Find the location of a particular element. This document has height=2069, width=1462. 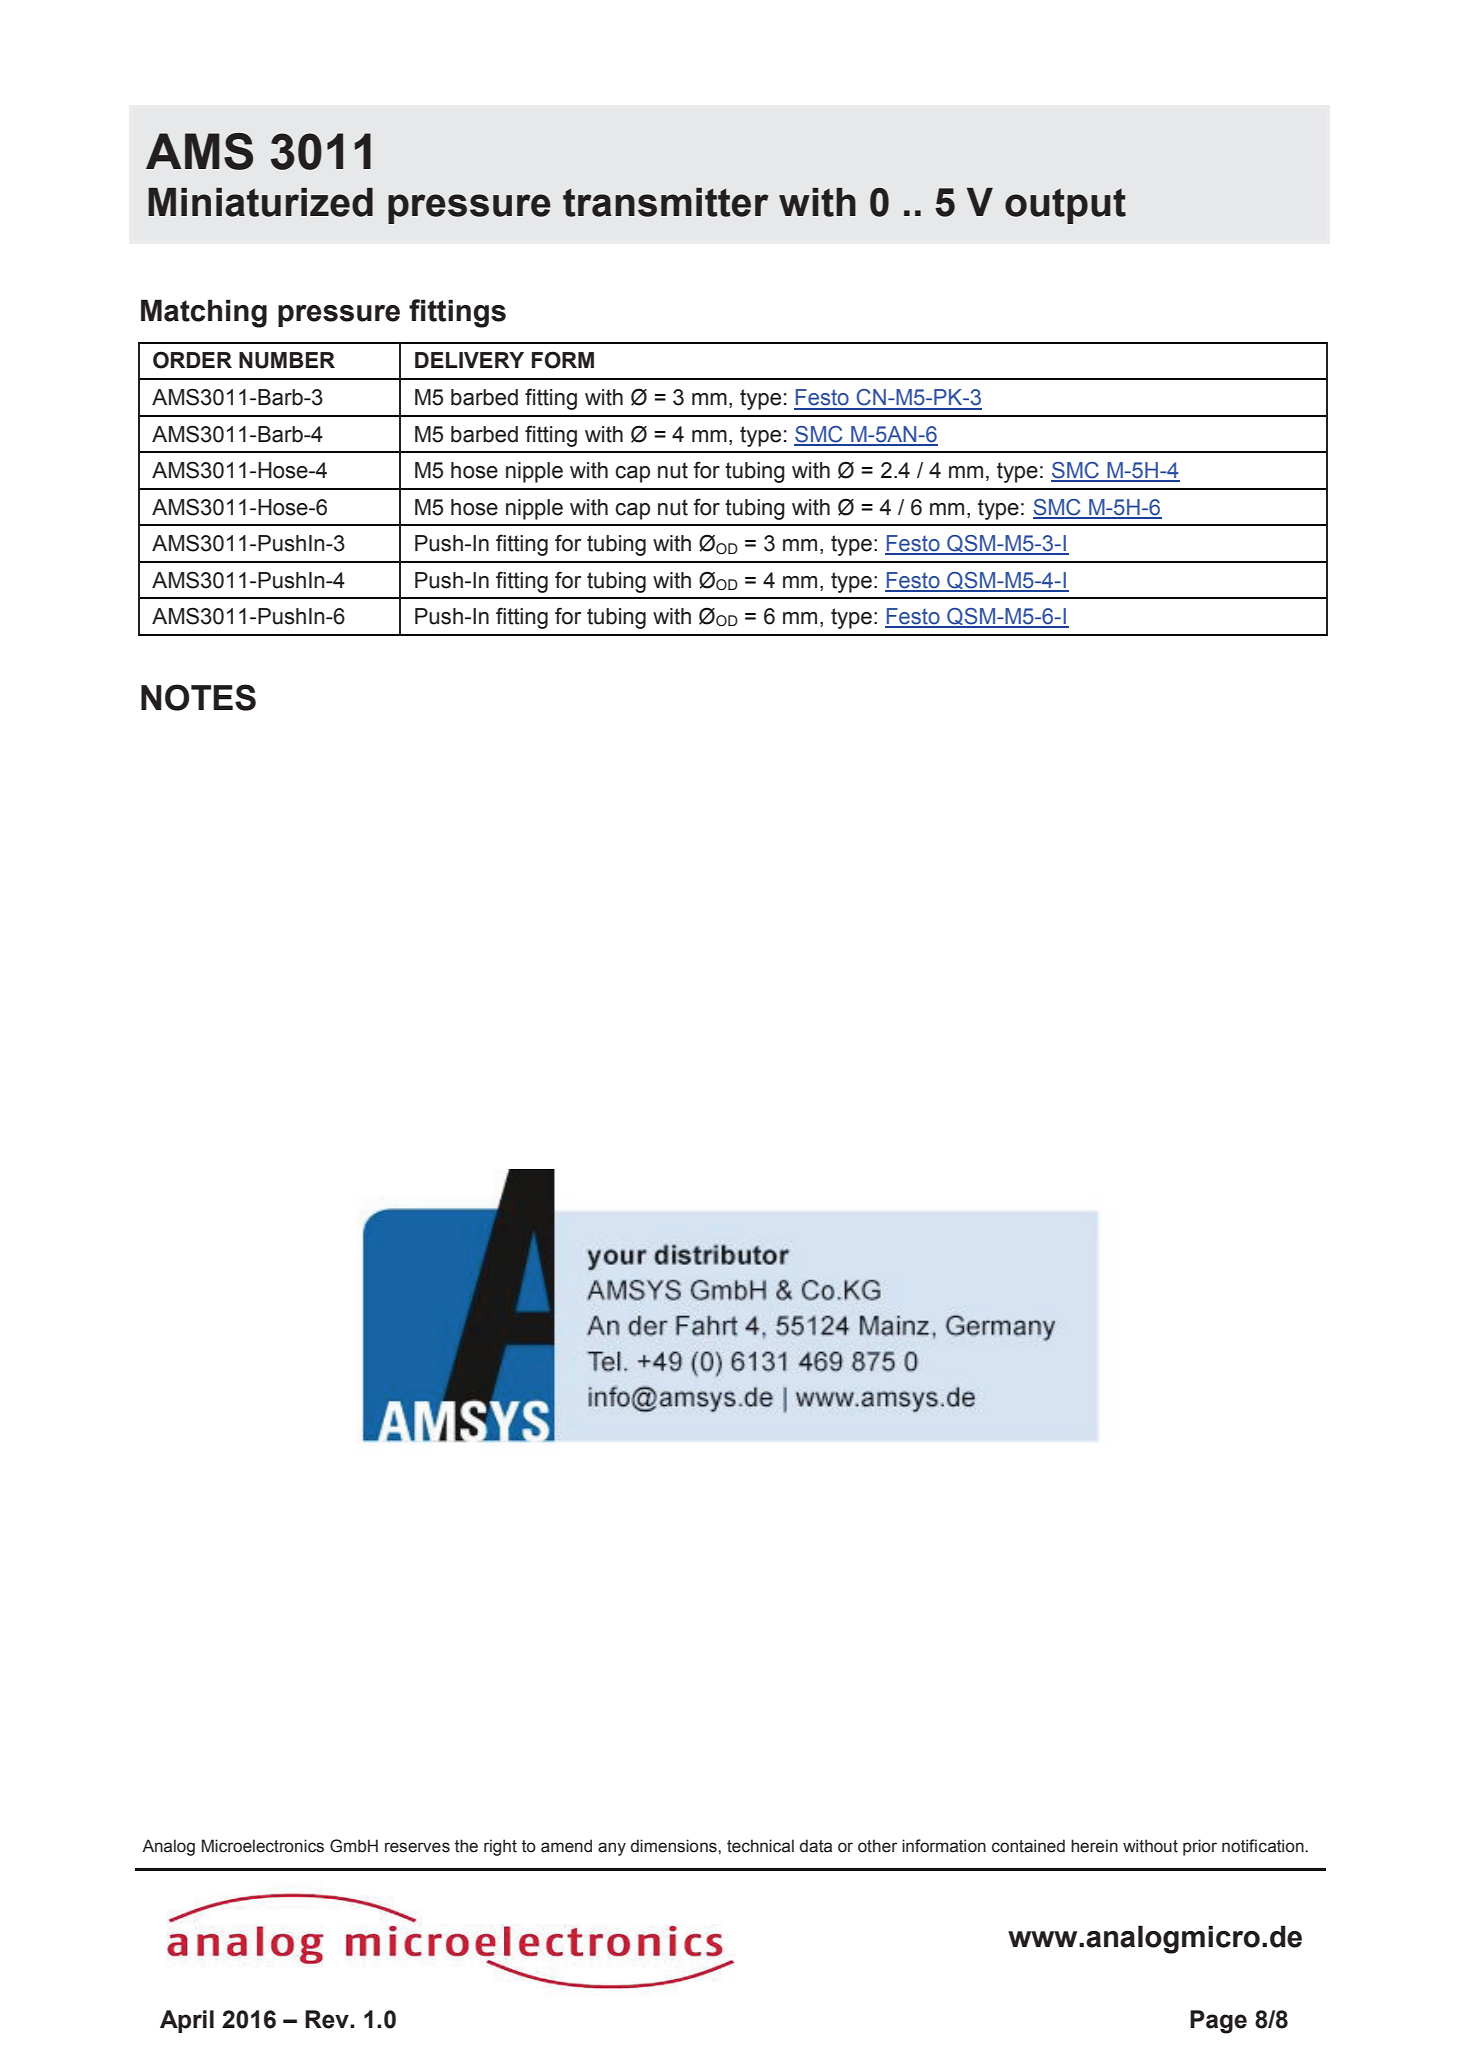

Microelectronics is located at coordinates (263, 1846).
